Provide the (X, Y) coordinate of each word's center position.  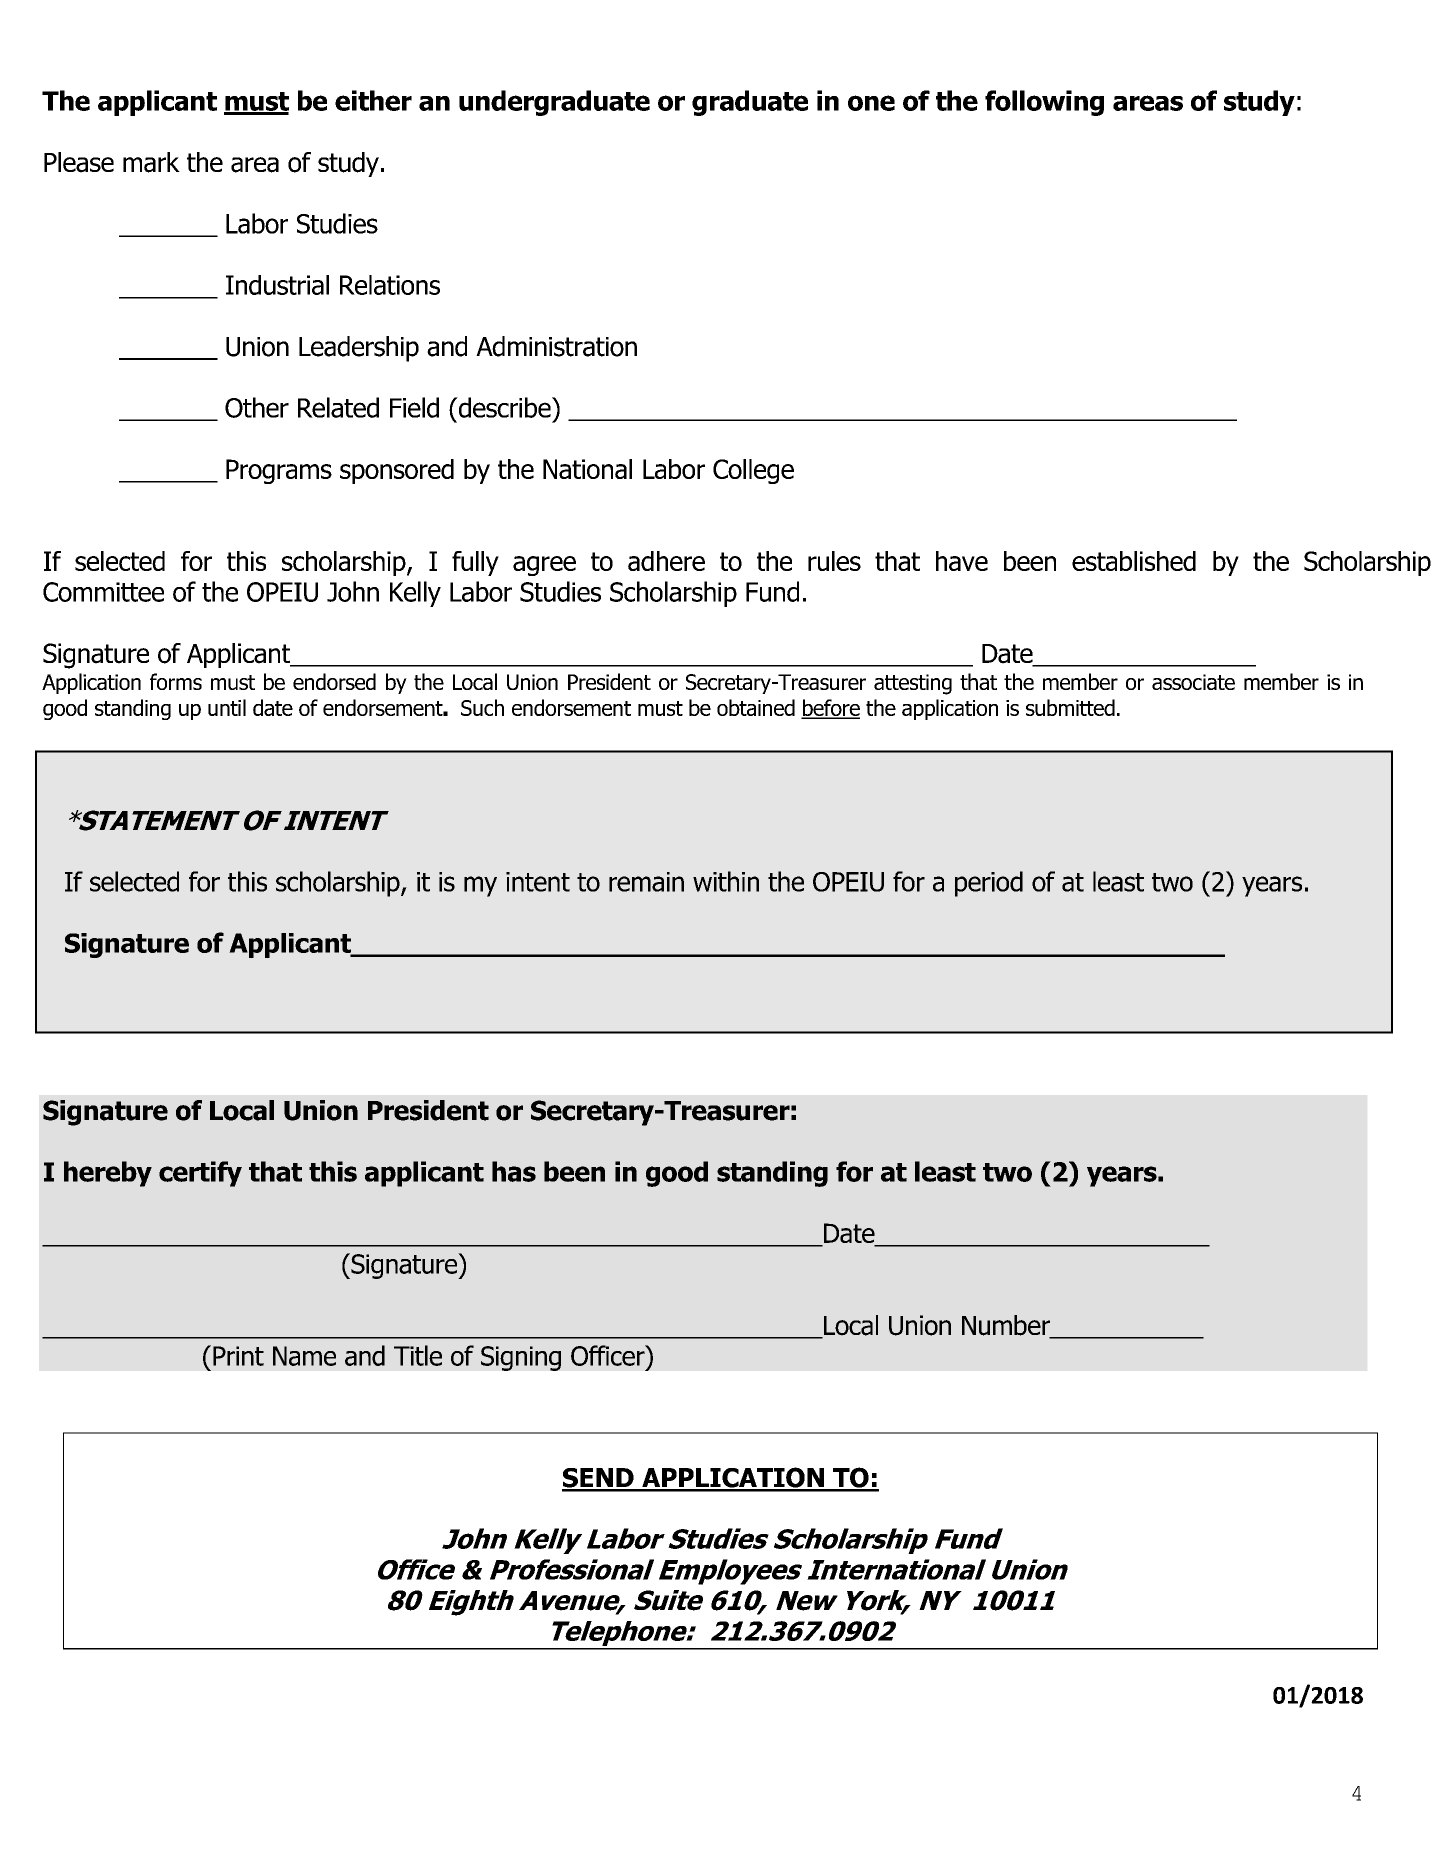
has (514, 1171)
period (989, 884)
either (373, 100)
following (1044, 103)
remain (646, 882)
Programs (279, 471)
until (227, 707)
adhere (666, 561)
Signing (521, 1358)
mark (151, 162)
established (1134, 561)
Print (238, 1356)
